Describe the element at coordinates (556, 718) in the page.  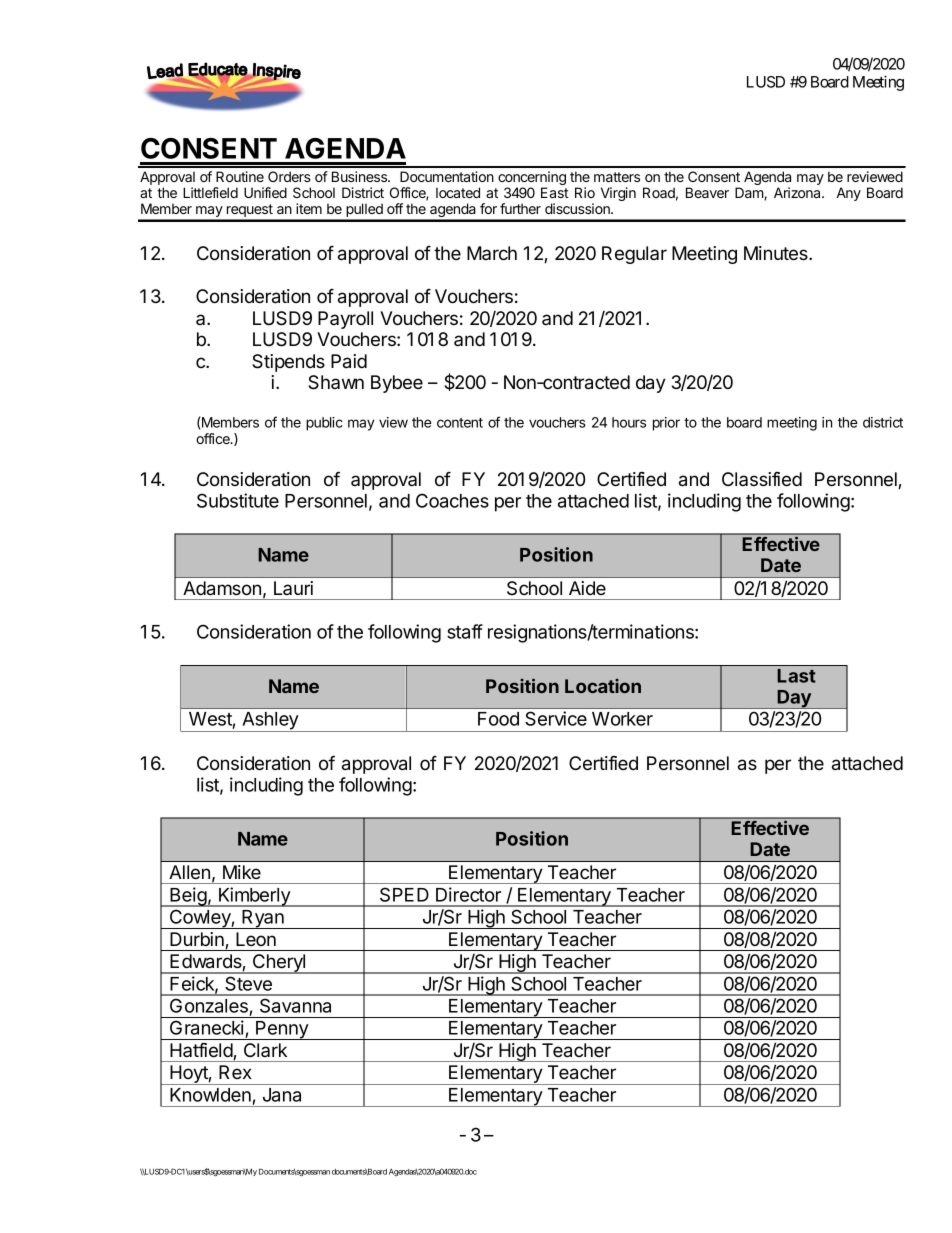
I see `Service` at that location.
